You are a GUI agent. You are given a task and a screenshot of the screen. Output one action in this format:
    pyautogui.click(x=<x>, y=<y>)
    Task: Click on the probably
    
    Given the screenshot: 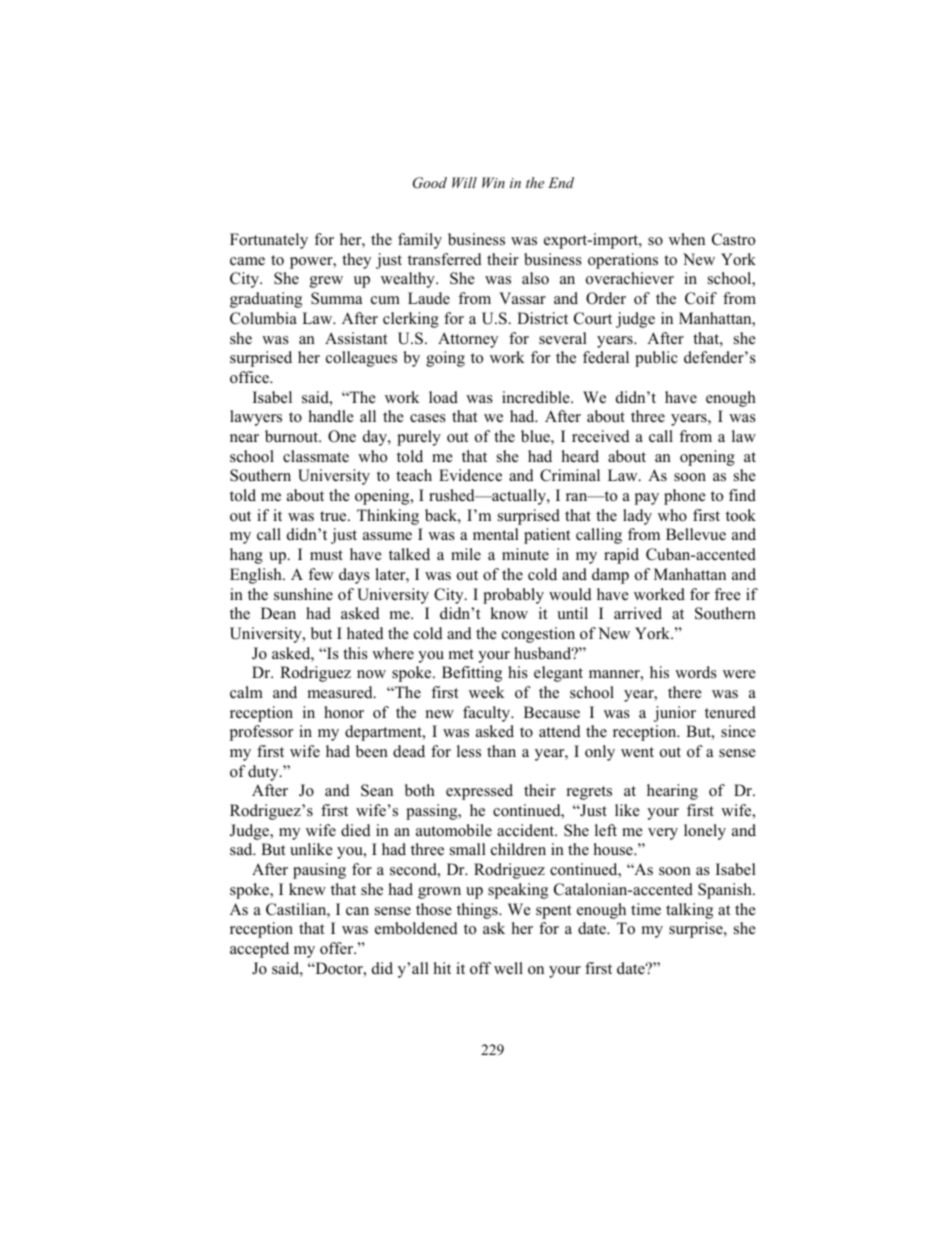 What is the action you would take?
    pyautogui.click(x=513, y=596)
